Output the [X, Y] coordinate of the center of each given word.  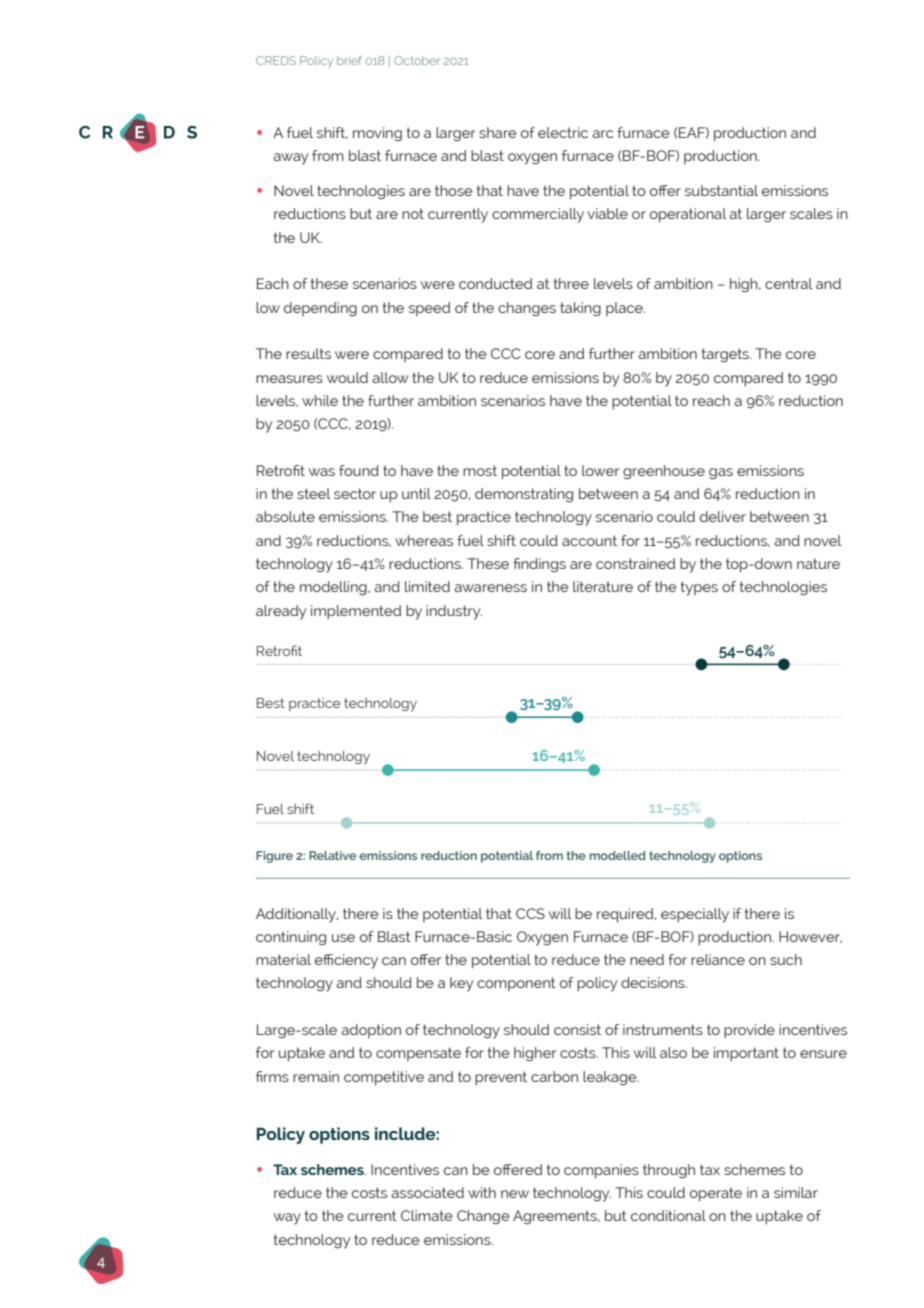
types [699, 588]
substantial [721, 190]
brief [349, 60]
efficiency [346, 961]
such [786, 959]
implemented [356, 612]
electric [563, 132]
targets [726, 355]
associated [427, 1192]
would [347, 377]
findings [539, 565]
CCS [530, 913]
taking [580, 309]
